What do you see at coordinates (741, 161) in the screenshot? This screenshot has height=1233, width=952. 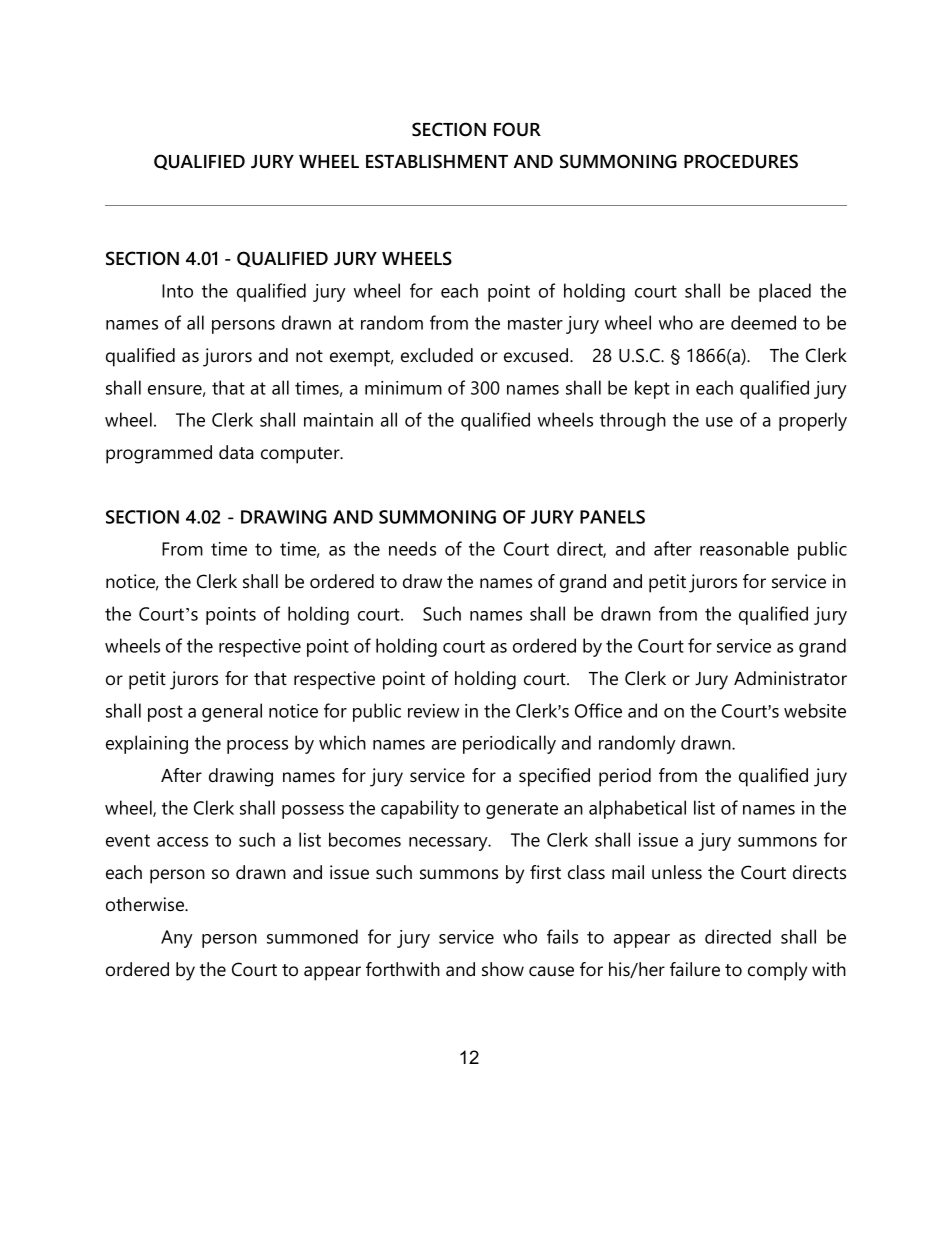 I see `PROCEDURES` at bounding box center [741, 161].
